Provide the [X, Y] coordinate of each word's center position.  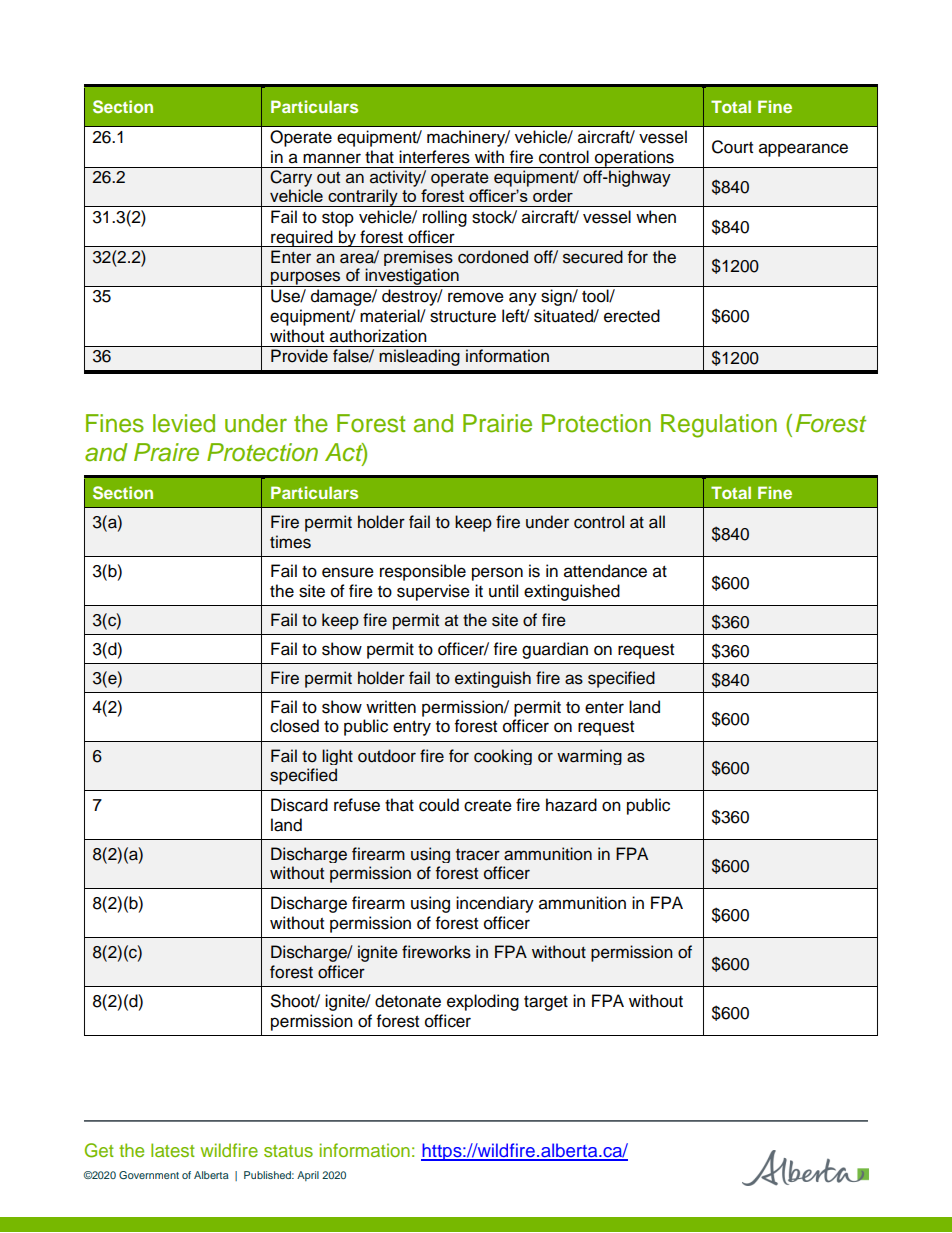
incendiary [495, 904]
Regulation [719, 426]
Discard [299, 805]
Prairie [497, 423]
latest [173, 1150]
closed [294, 726]
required [302, 238]
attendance [605, 571]
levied [184, 423]
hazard [571, 805]
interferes [434, 157]
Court [732, 147]
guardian [555, 650]
